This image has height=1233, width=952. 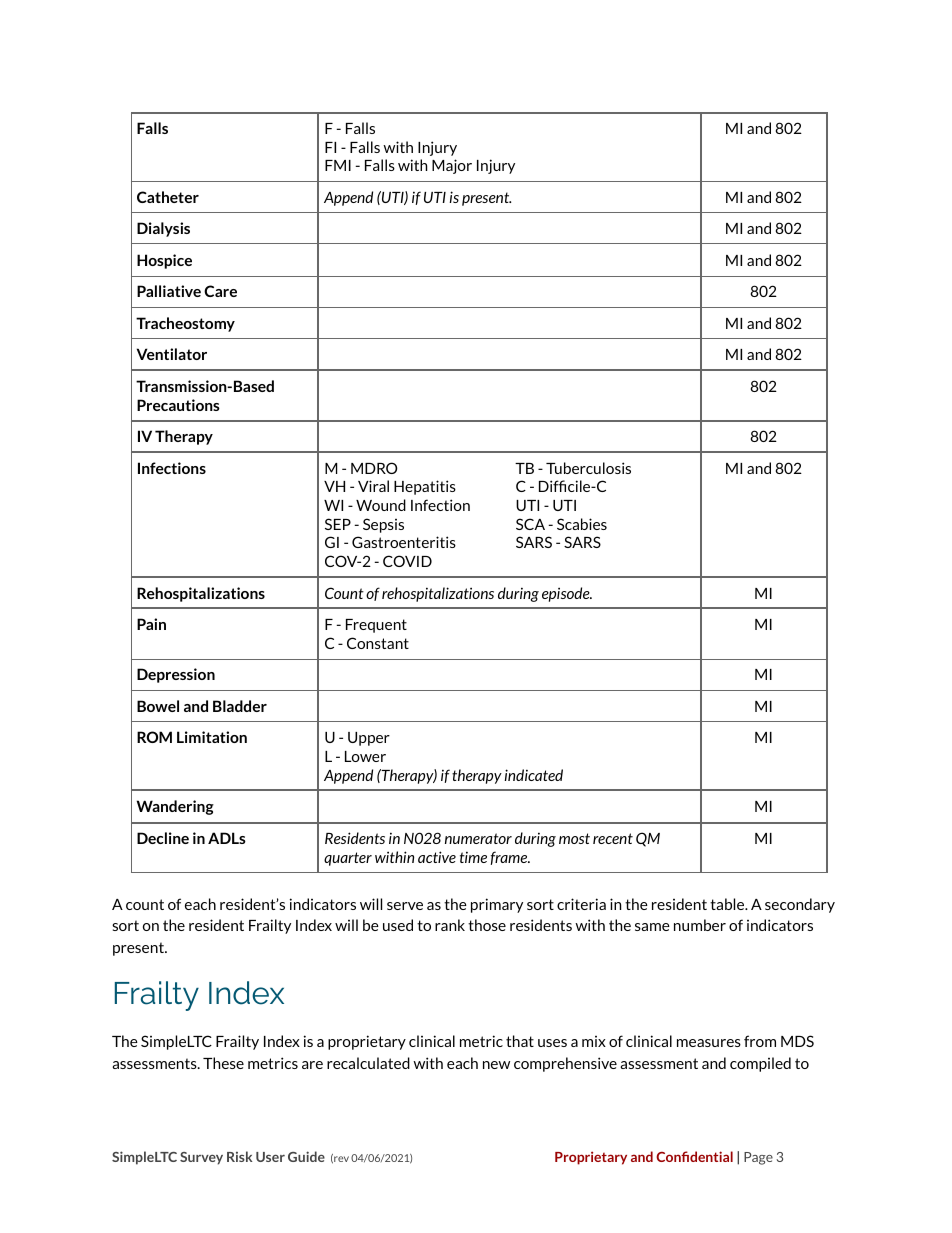 I want to click on numerator, so click(x=478, y=838).
